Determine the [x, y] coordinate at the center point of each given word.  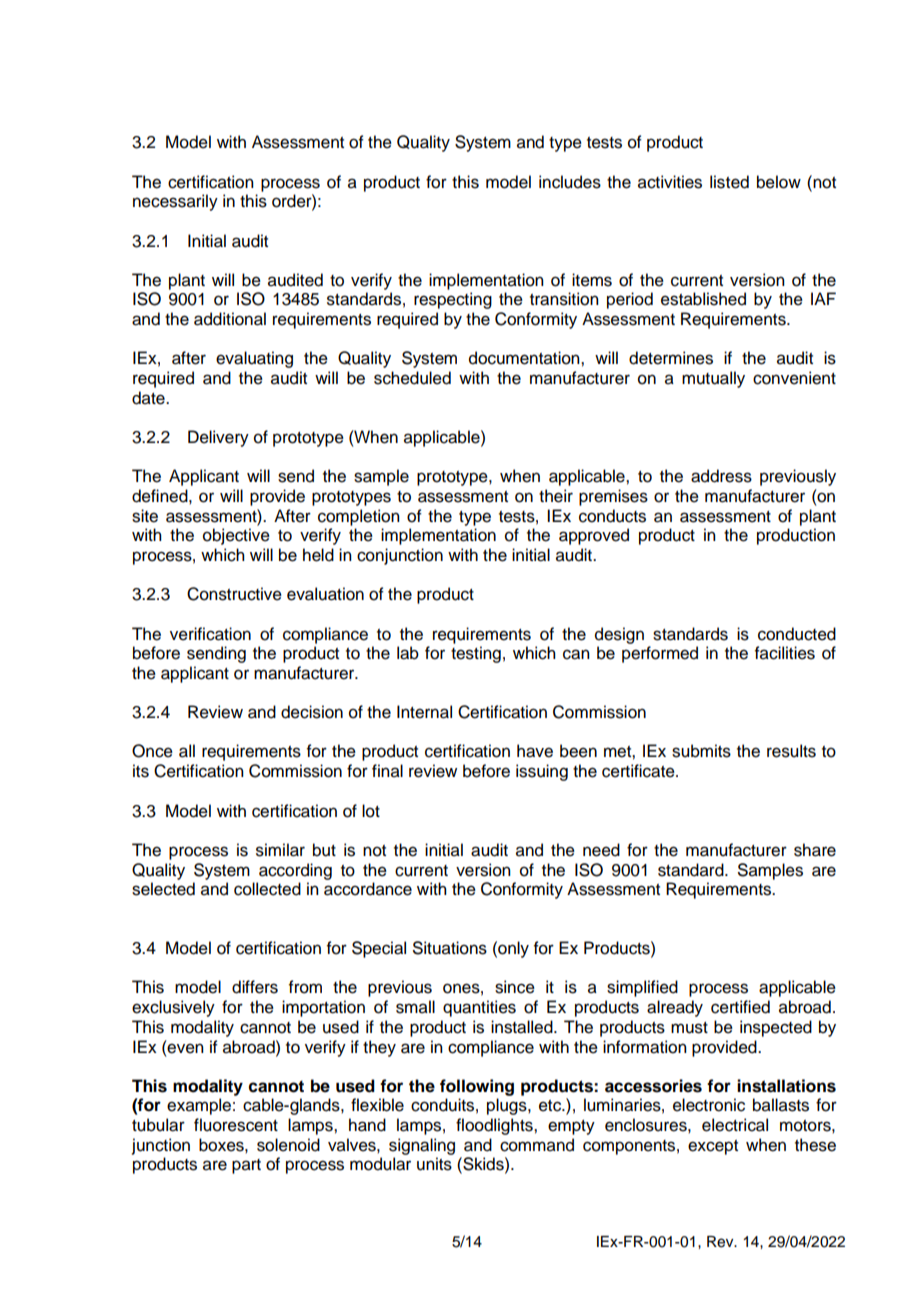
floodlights [495, 1126]
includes [570, 182]
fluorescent [236, 1125]
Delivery [218, 438]
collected [267, 889]
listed [729, 182]
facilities [785, 653]
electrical [735, 1125]
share [815, 850]
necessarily [175, 202]
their [556, 496]
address [721, 476]
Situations [450, 948]
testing [476, 654]
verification [210, 634]
